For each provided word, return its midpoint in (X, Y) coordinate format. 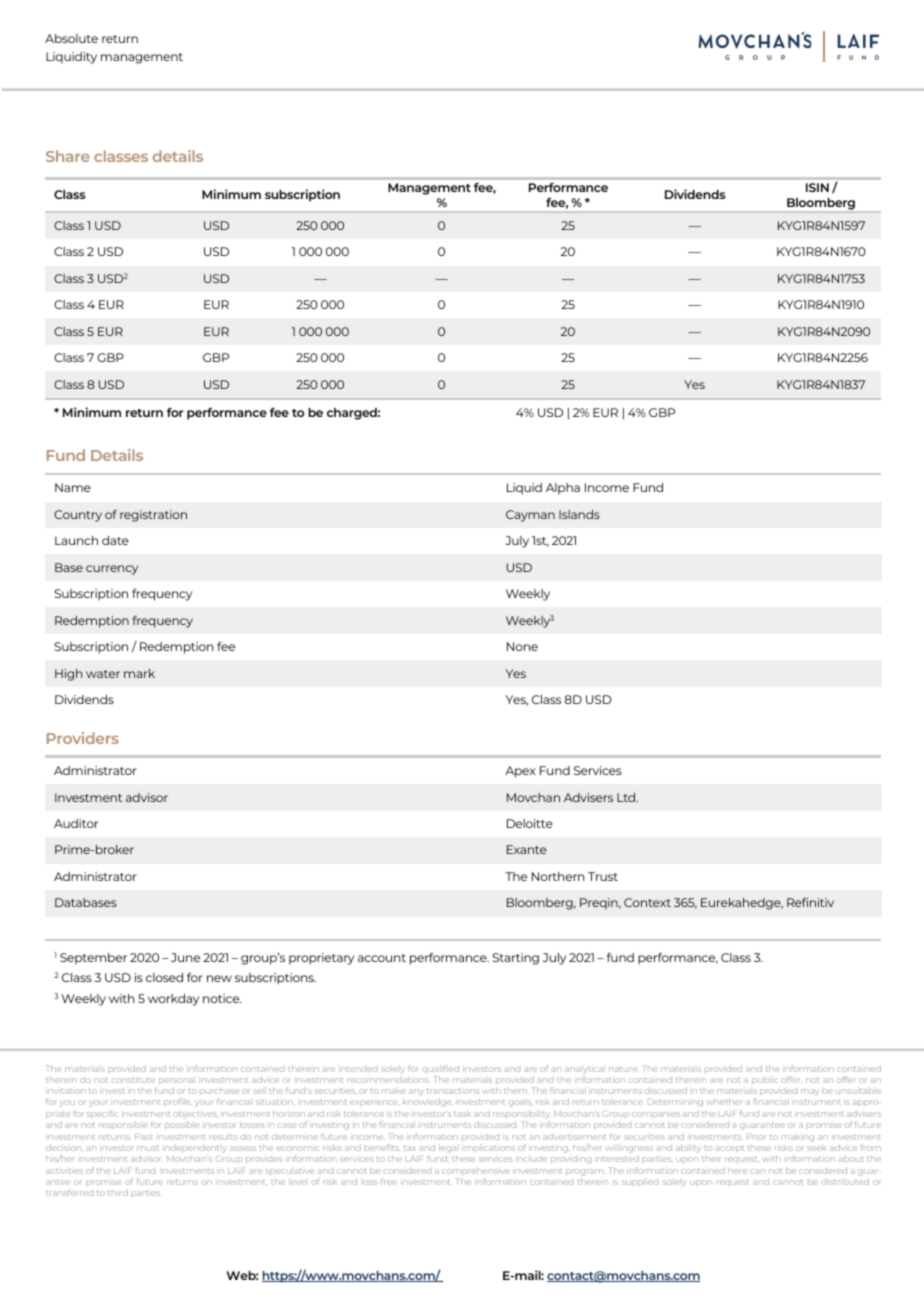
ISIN (817, 187)
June (185, 957)
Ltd (627, 797)
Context (647, 902)
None (522, 646)
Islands (579, 514)
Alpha (563, 489)
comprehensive (476, 1171)
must (148, 1148)
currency (112, 570)
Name (73, 487)
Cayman (530, 516)
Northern (558, 876)
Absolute (71, 38)
